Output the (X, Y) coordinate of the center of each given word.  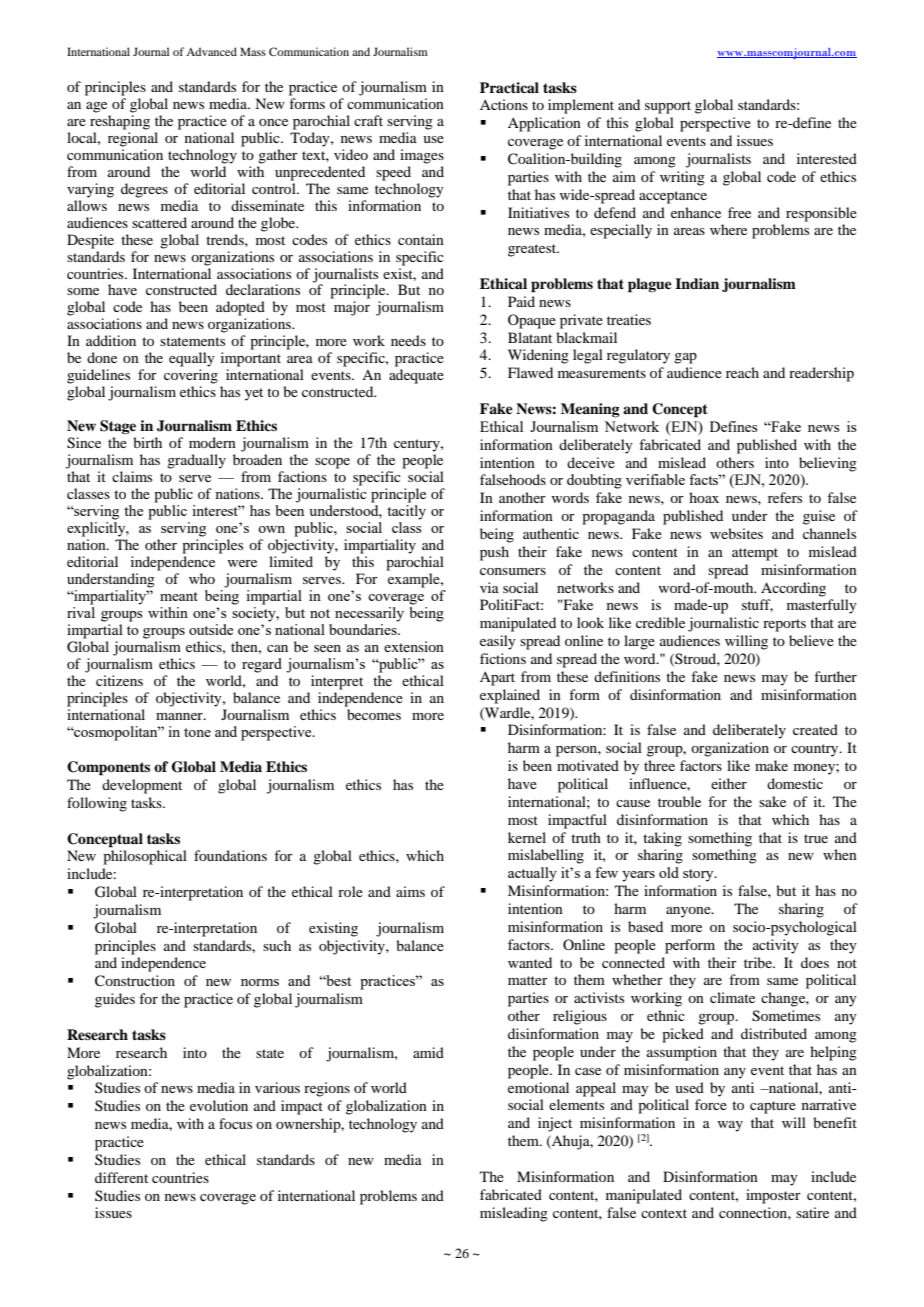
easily (498, 642)
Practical (509, 87)
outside (211, 629)
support (668, 107)
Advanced (211, 51)
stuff (757, 605)
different (121, 1177)
